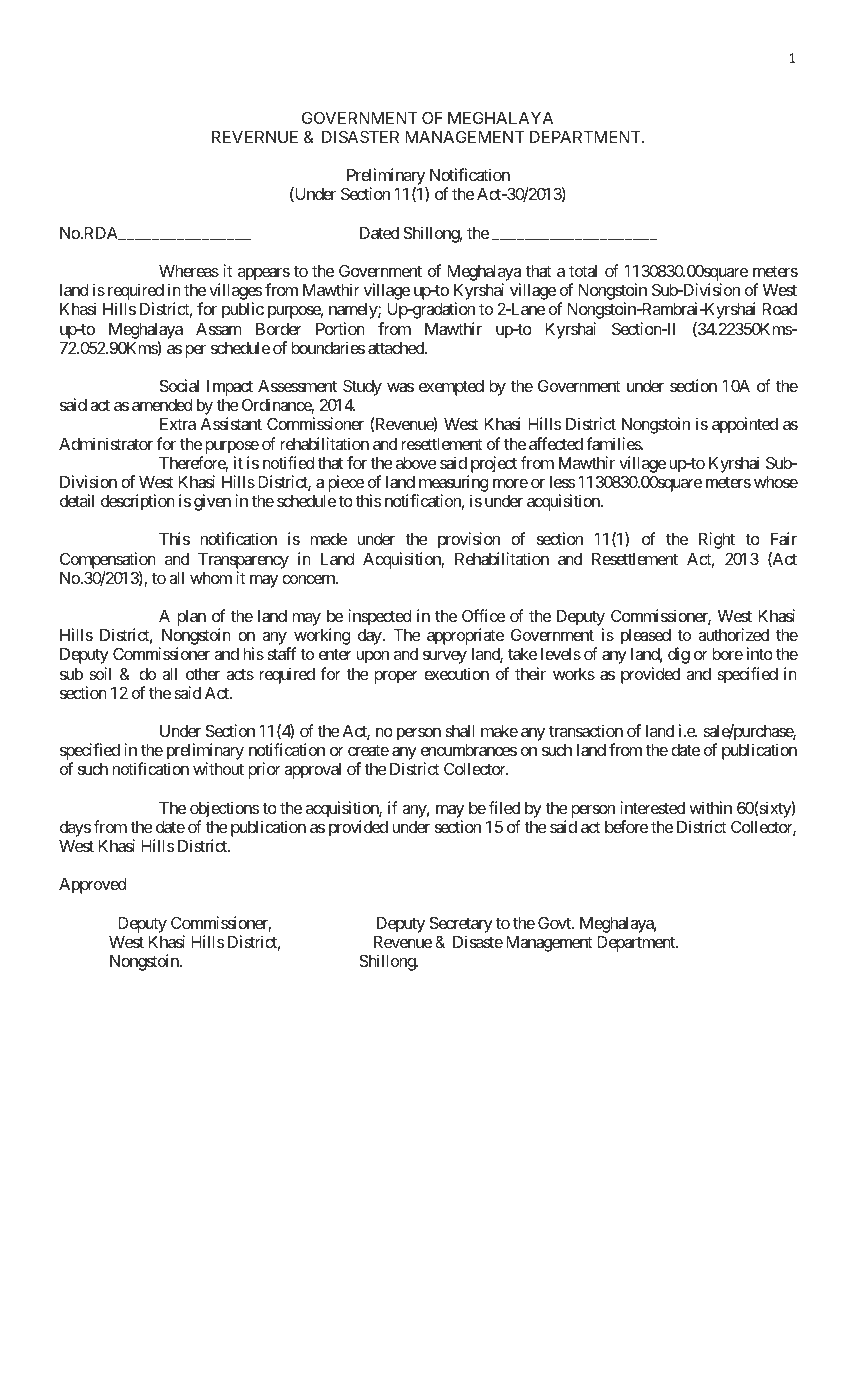 Image resolution: width=849 pixels, height=1400 pixels. Describe the element at coordinates (138, 502) in the screenshot. I see `description` at that location.
